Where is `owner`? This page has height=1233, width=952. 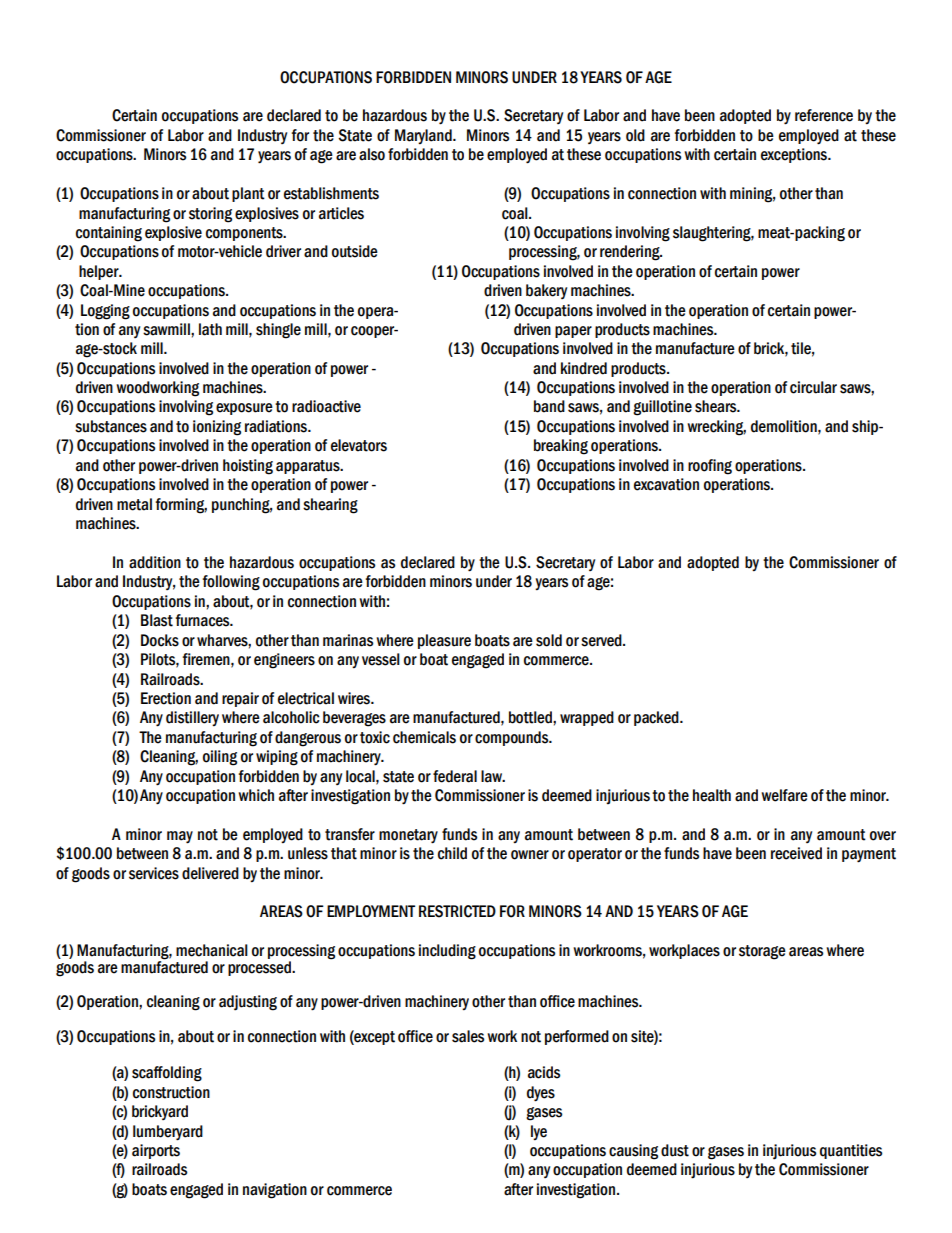 owner is located at coordinates (530, 855).
